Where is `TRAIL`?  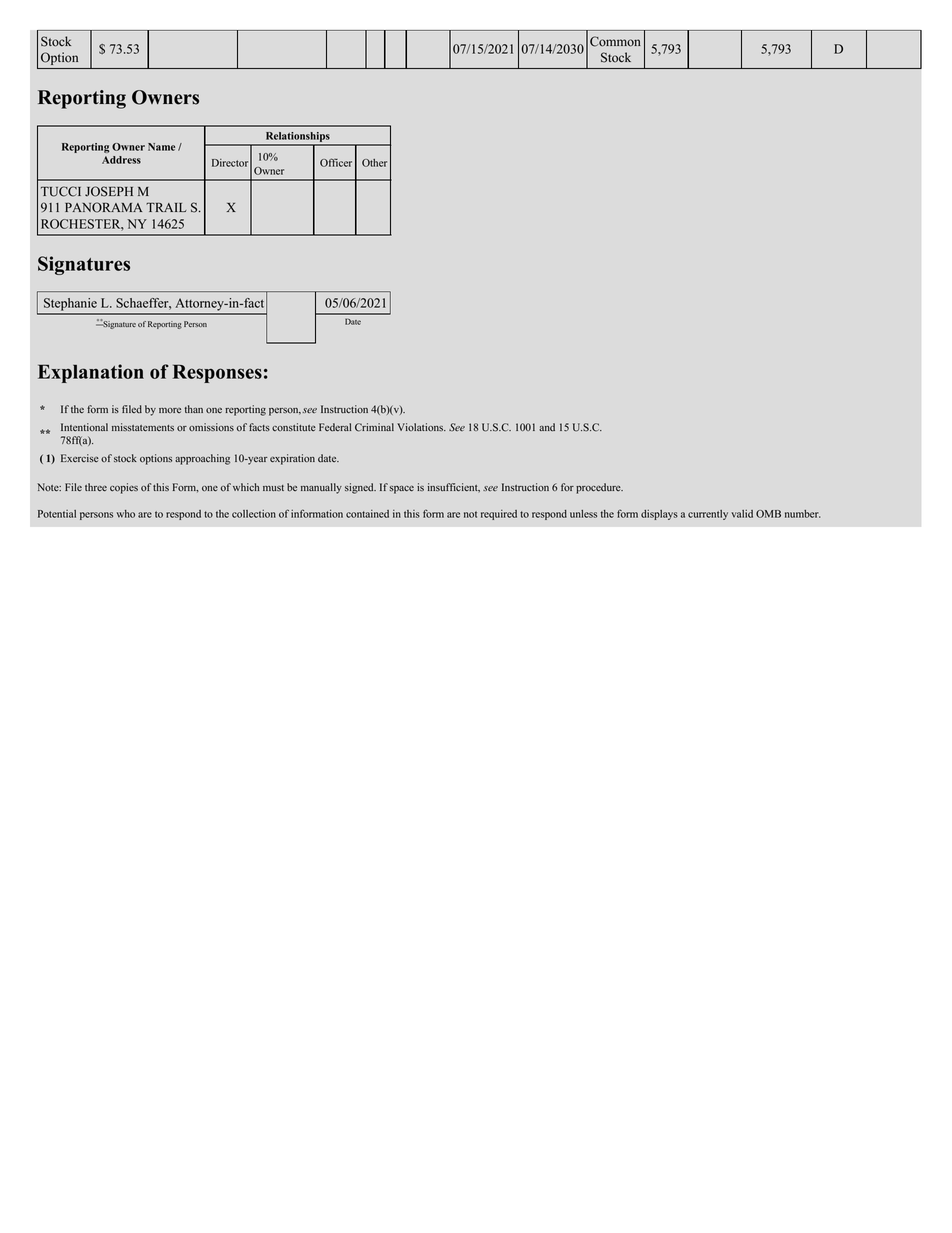
TRAIL is located at coordinates (166, 207).
